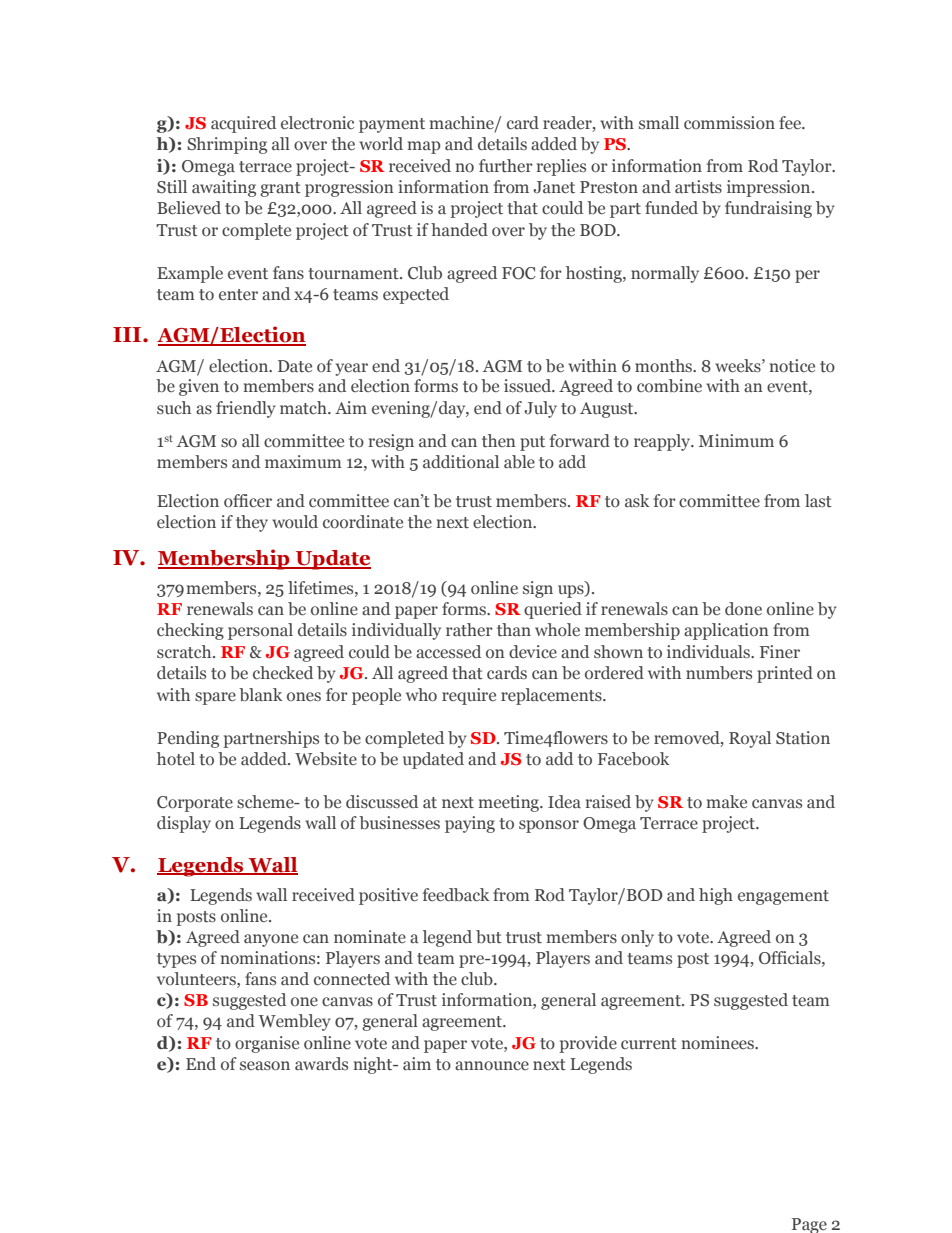 The width and height of the screenshot is (952, 1233). What do you see at coordinates (224, 188) in the screenshot?
I see `awaiting` at bounding box center [224, 188].
